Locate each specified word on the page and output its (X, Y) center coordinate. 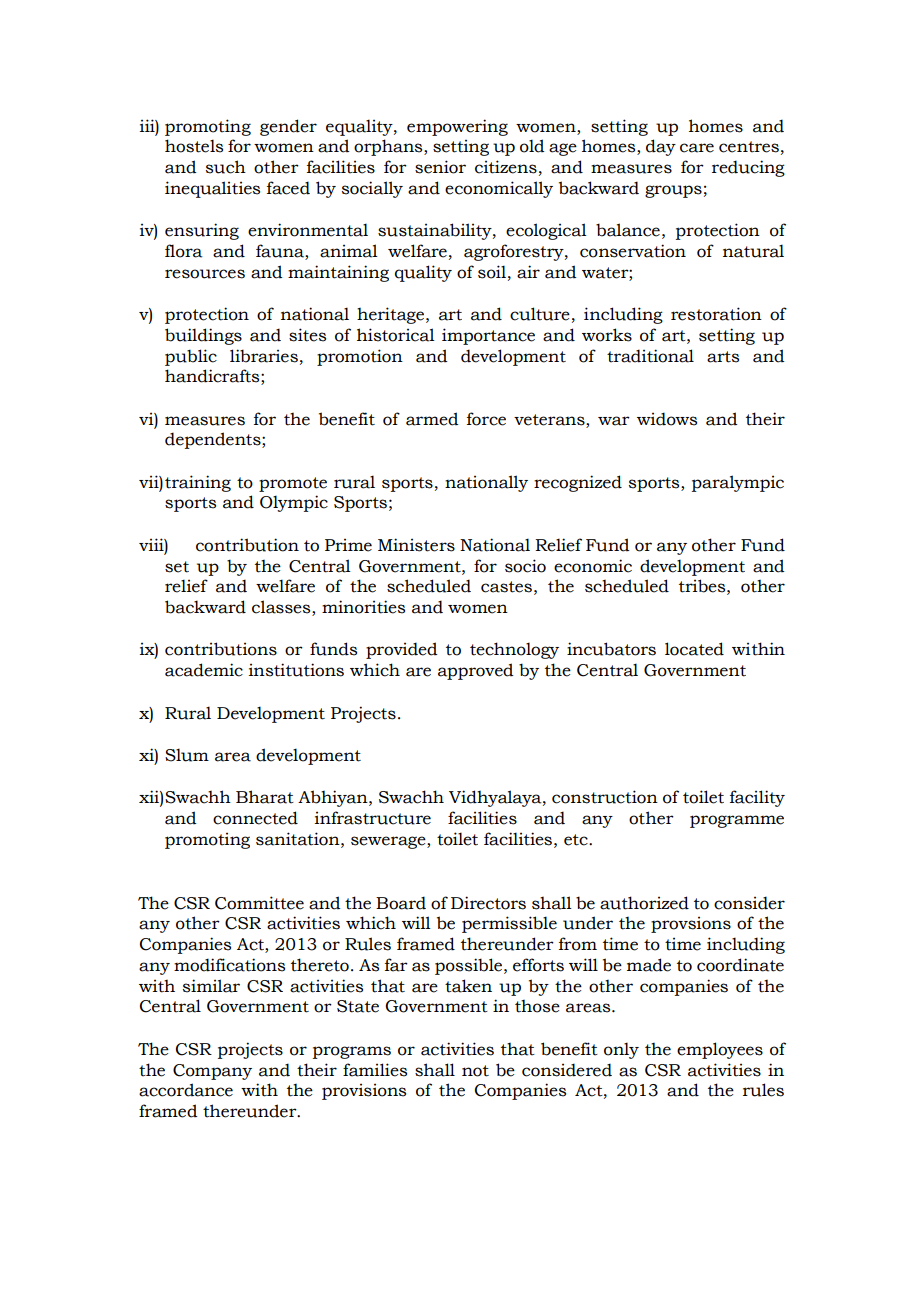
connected (255, 818)
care (697, 148)
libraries (264, 356)
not (475, 1071)
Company (212, 1072)
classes (282, 608)
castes (506, 587)
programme (737, 821)
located (694, 649)
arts (723, 357)
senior (440, 167)
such (226, 167)
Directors (488, 903)
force (486, 419)
